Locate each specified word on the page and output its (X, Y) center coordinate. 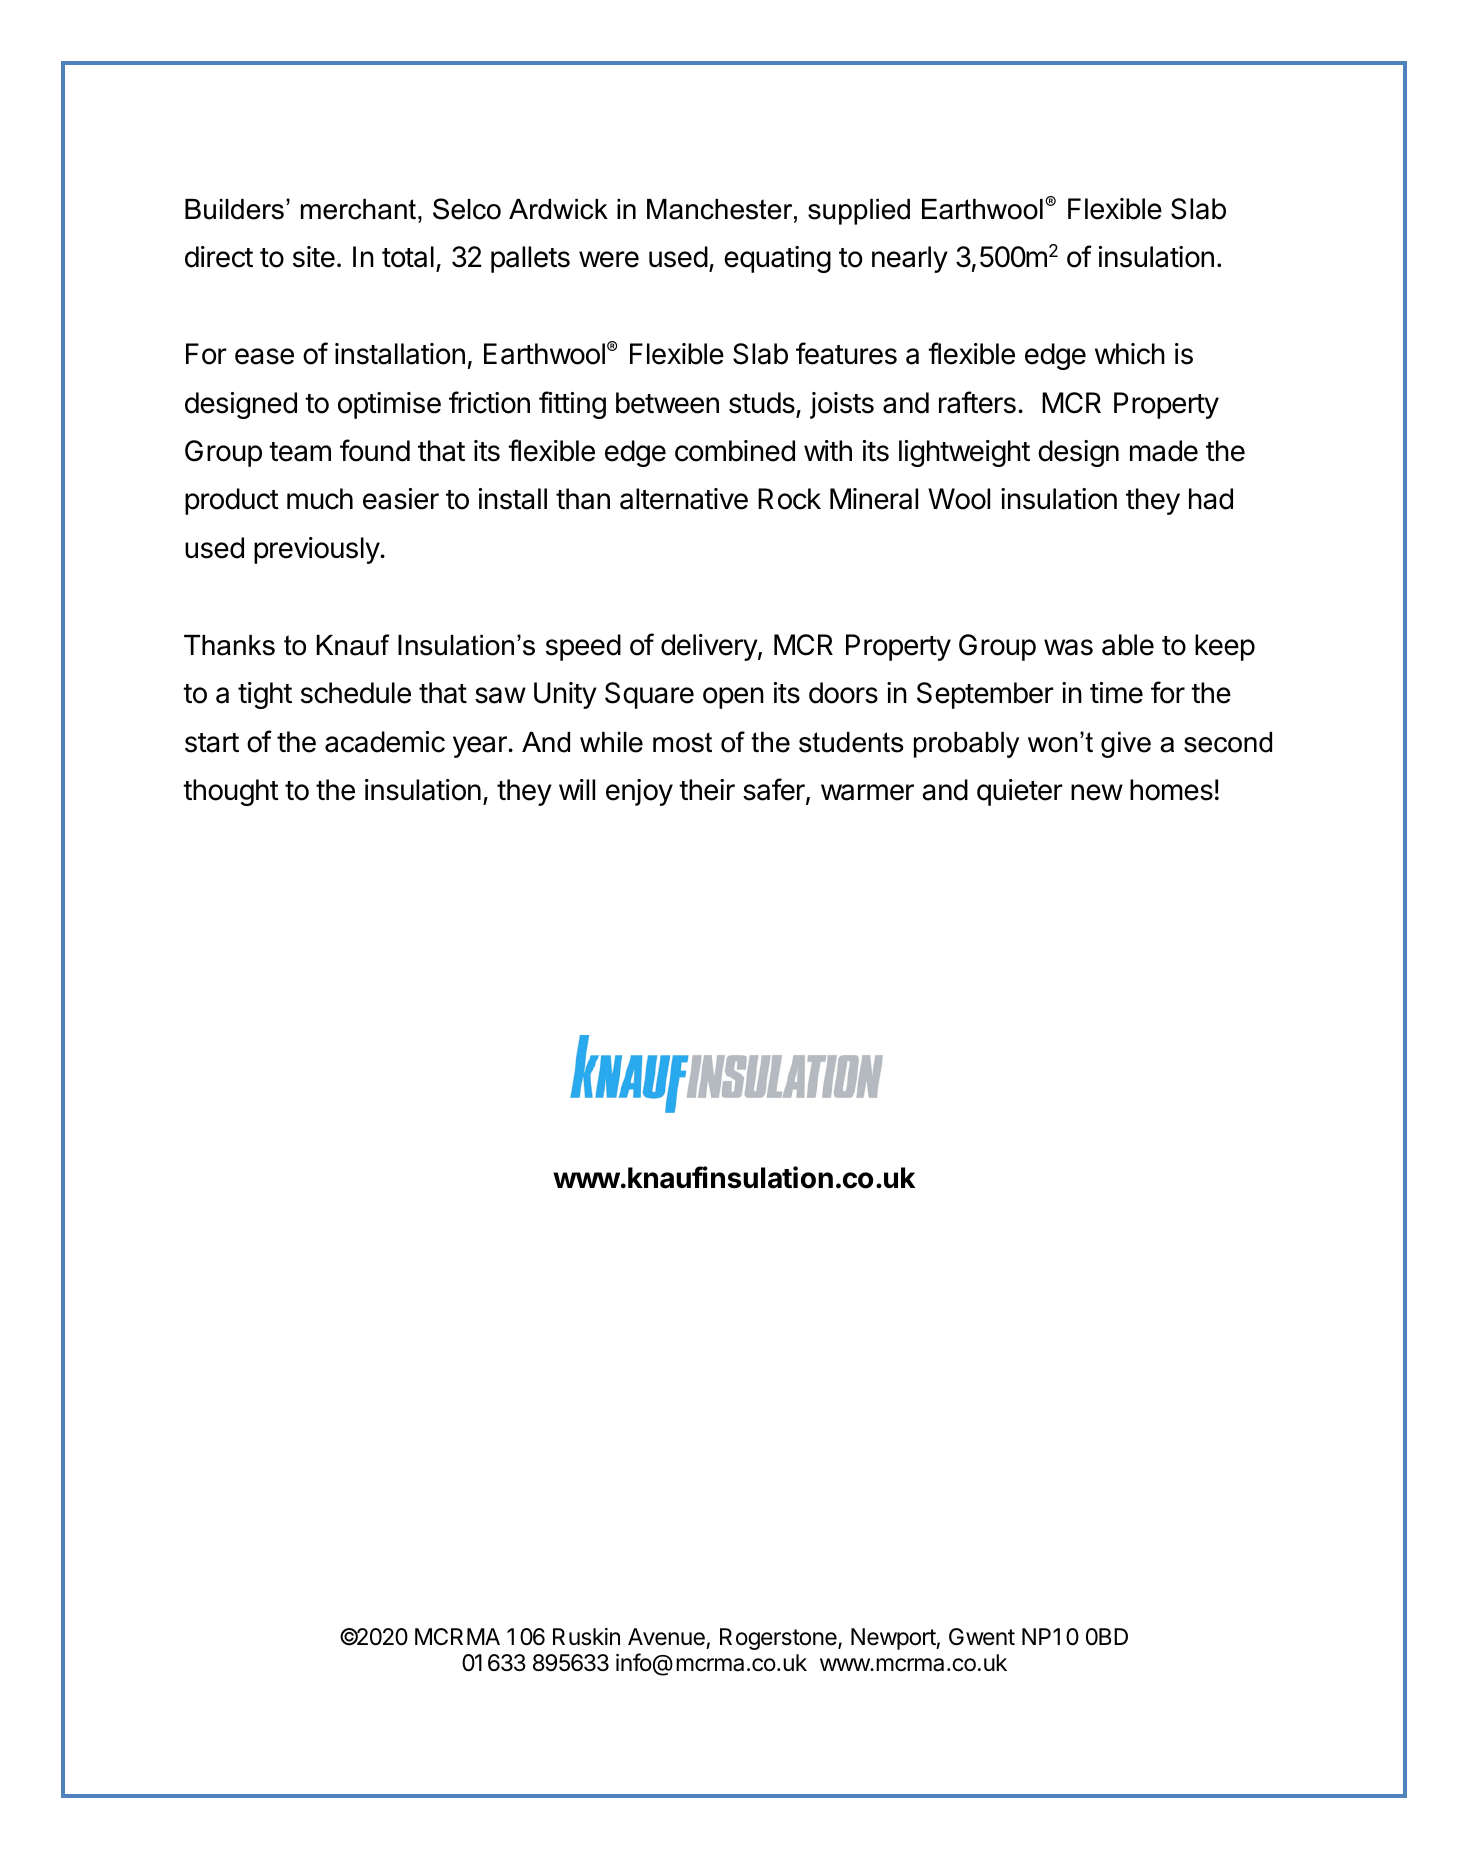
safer (775, 790)
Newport (894, 1639)
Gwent (982, 1637)
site (314, 257)
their (707, 790)
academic (385, 742)
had (1211, 499)
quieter (1020, 792)
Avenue (666, 1637)
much (320, 499)
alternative (684, 499)
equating (777, 259)
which (1130, 354)
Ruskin (586, 1637)
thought (231, 792)
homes (1171, 790)
